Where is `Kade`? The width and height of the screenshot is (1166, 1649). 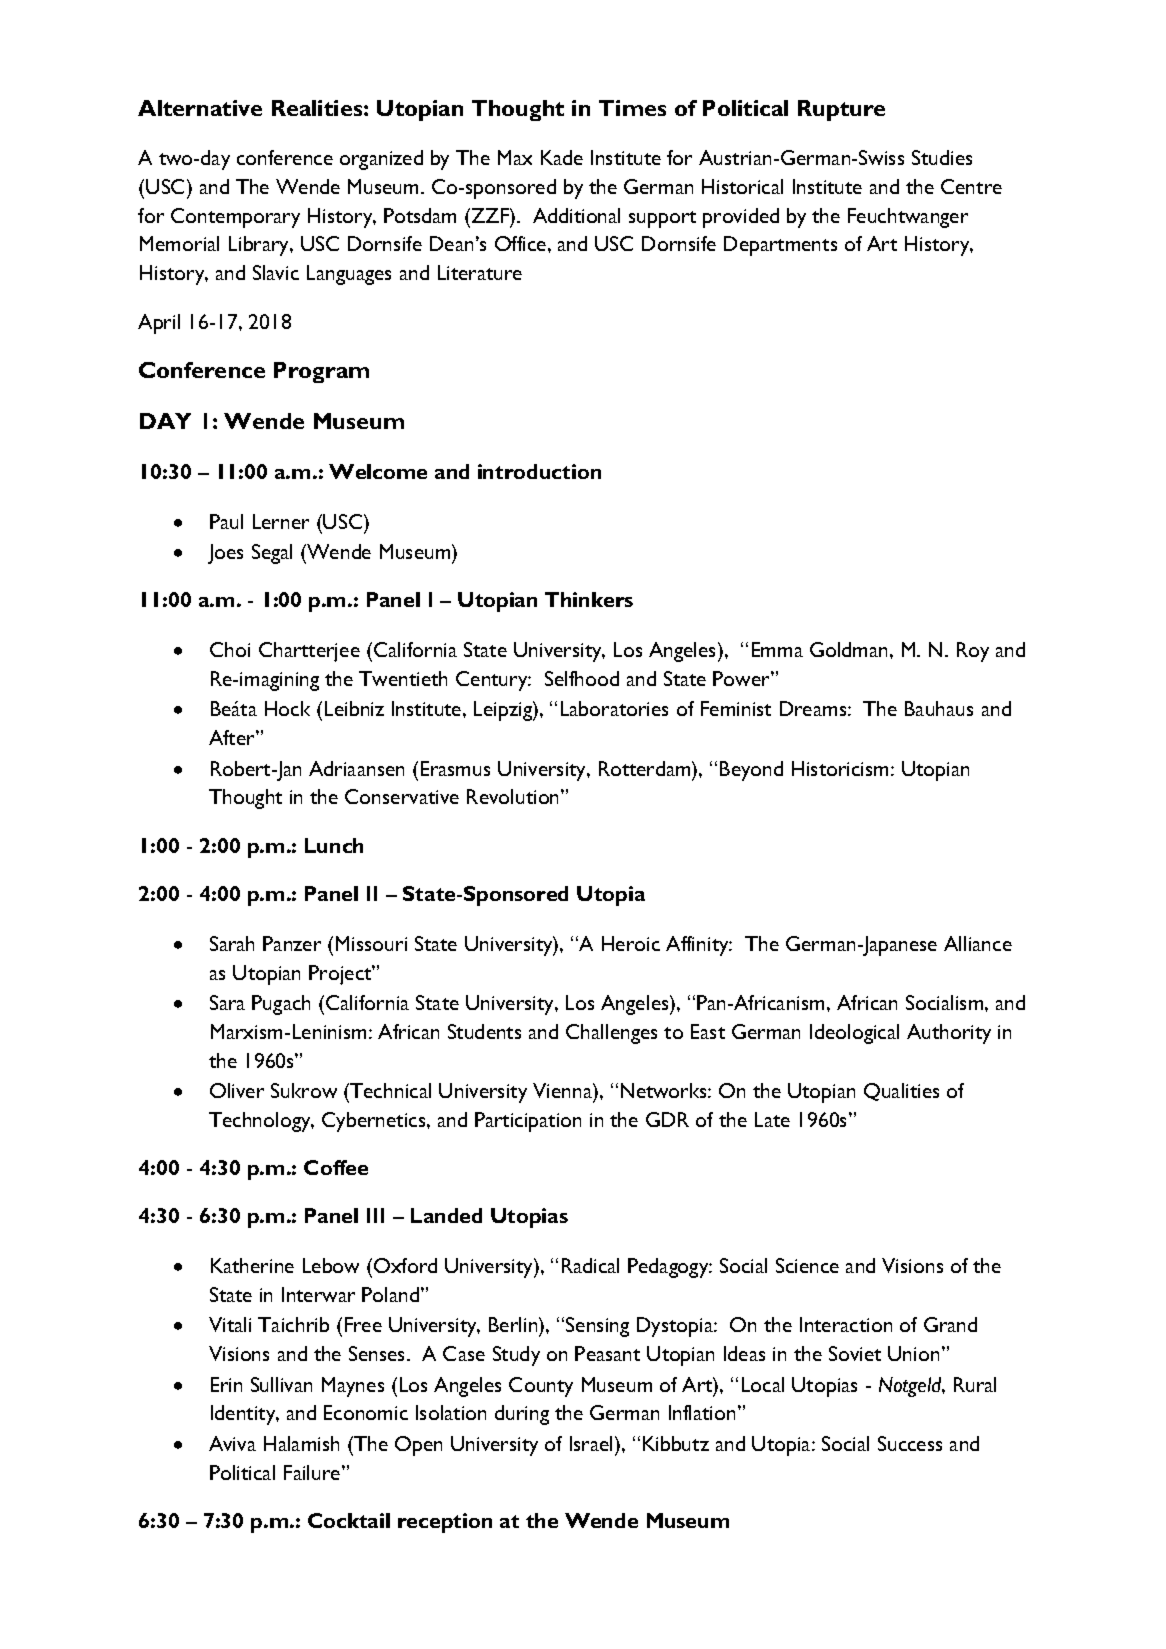
Kade is located at coordinates (562, 157).
